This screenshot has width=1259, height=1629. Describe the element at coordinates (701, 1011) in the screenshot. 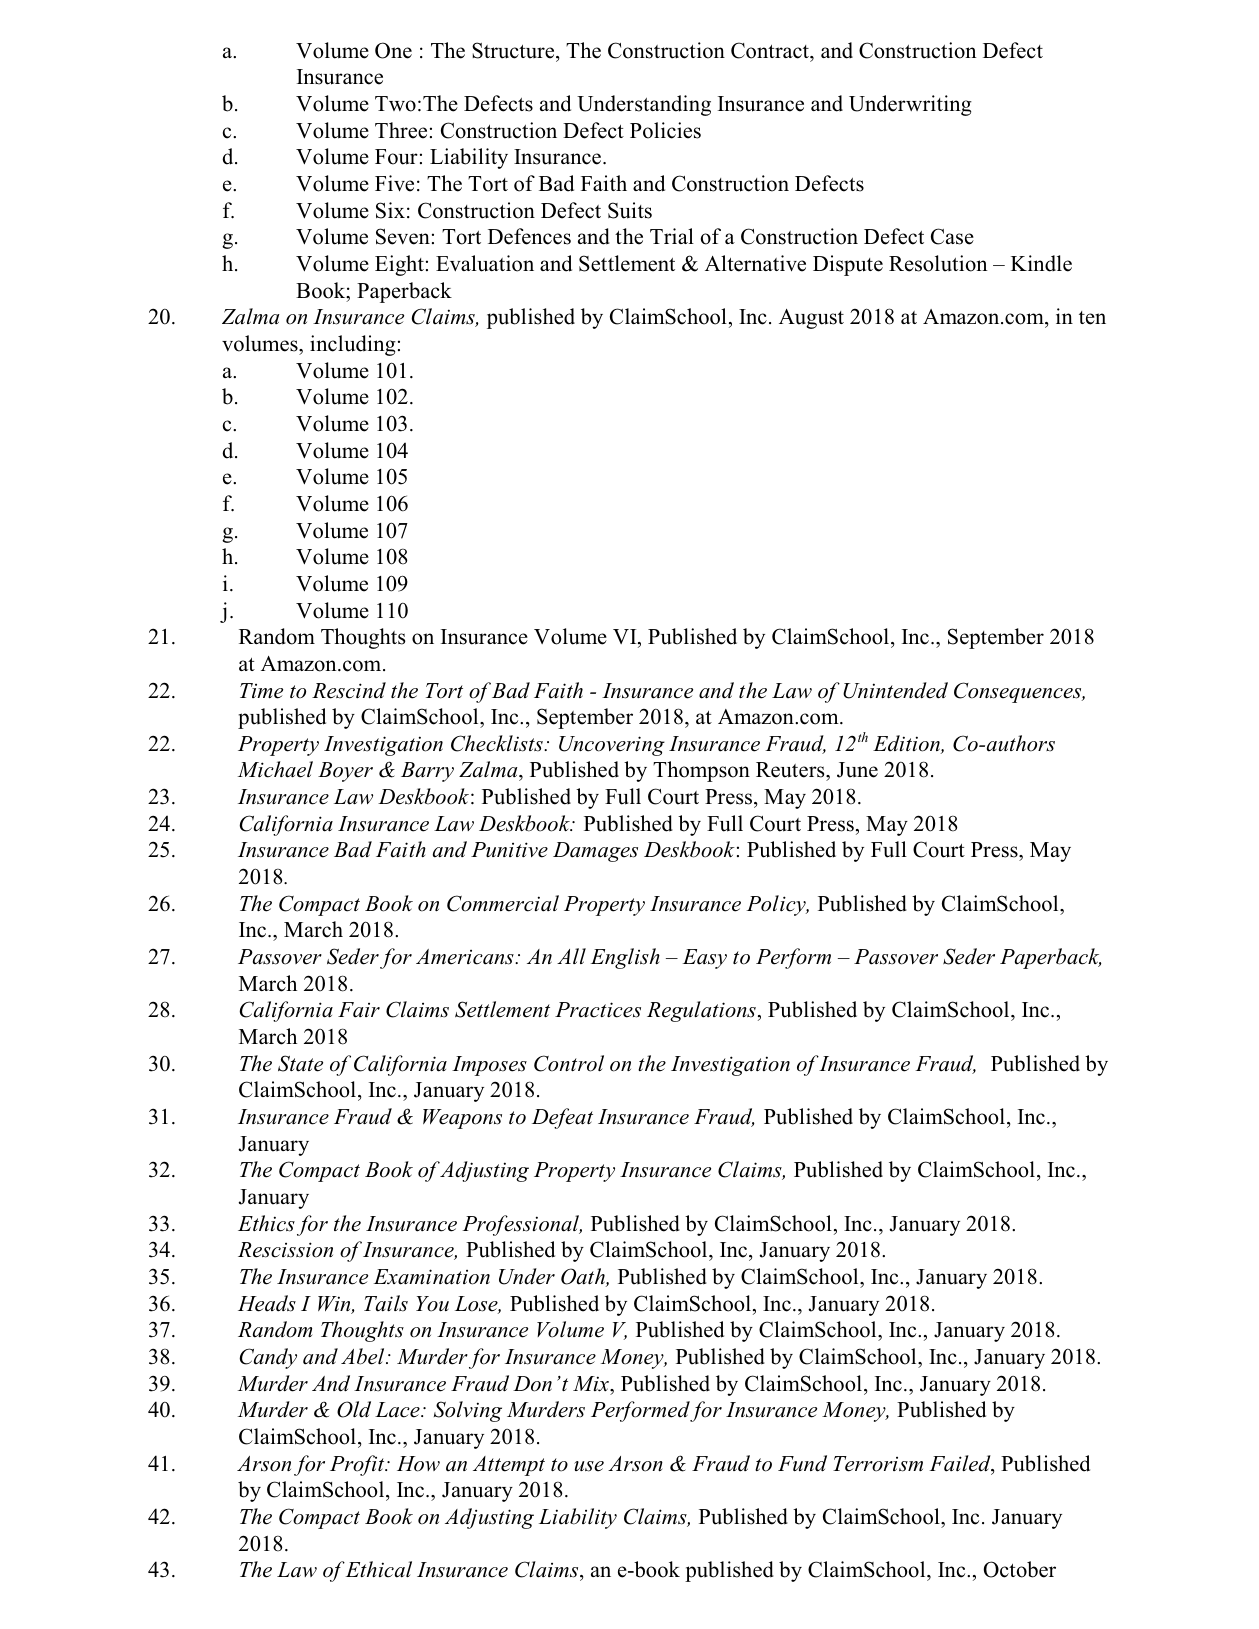

I see `Regulations` at that location.
